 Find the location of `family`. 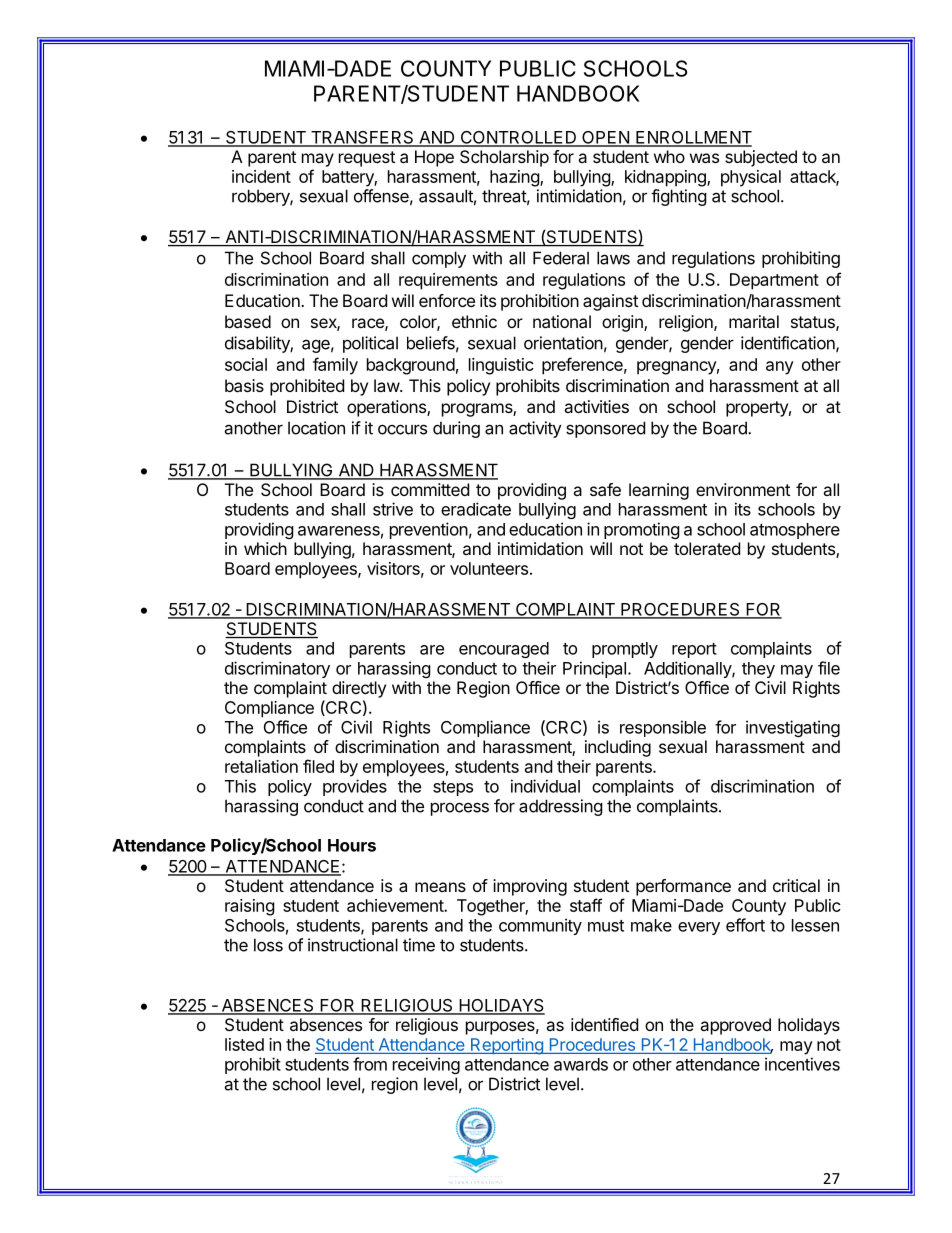

family is located at coordinates (335, 366).
